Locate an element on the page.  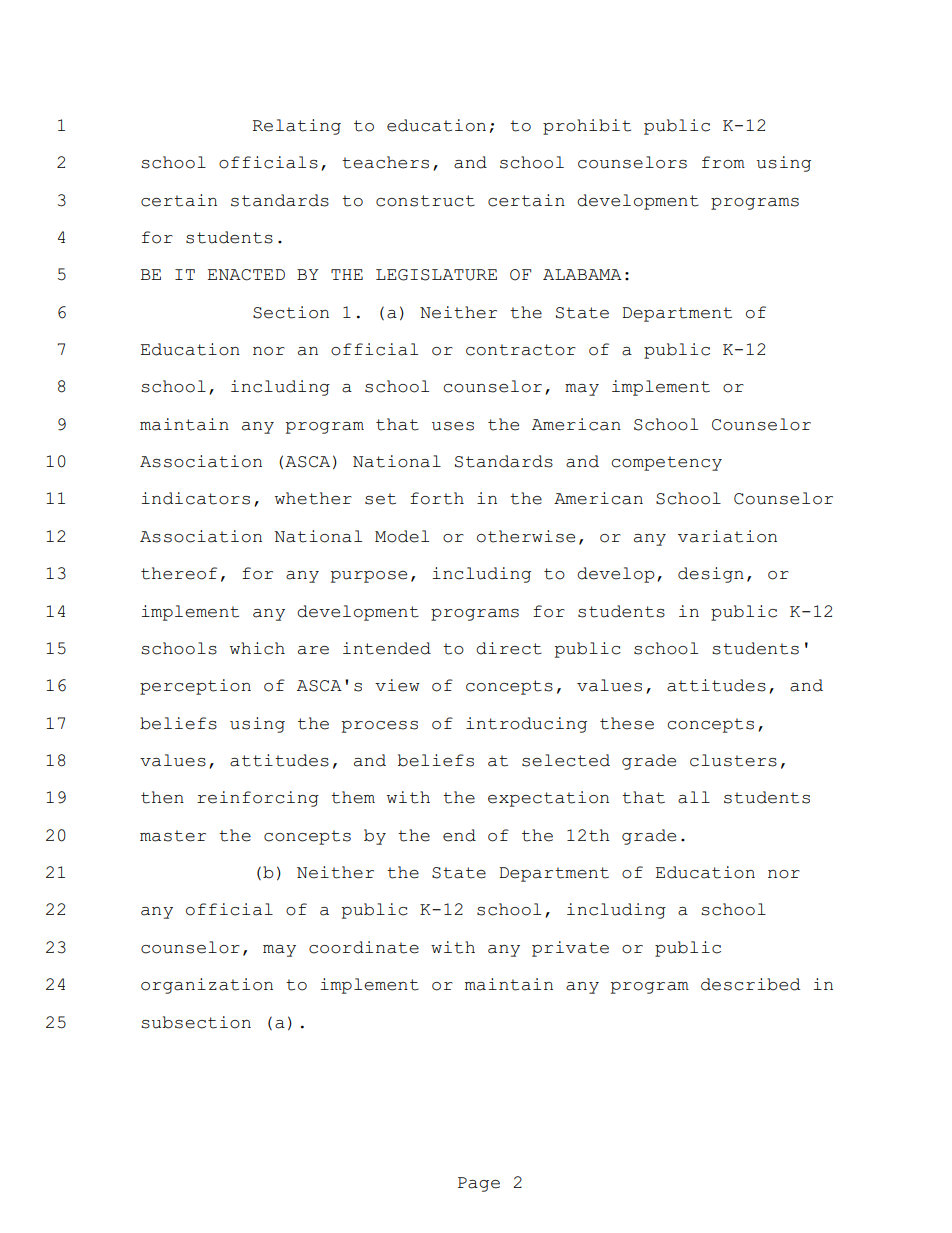
organization is located at coordinates (207, 986).
